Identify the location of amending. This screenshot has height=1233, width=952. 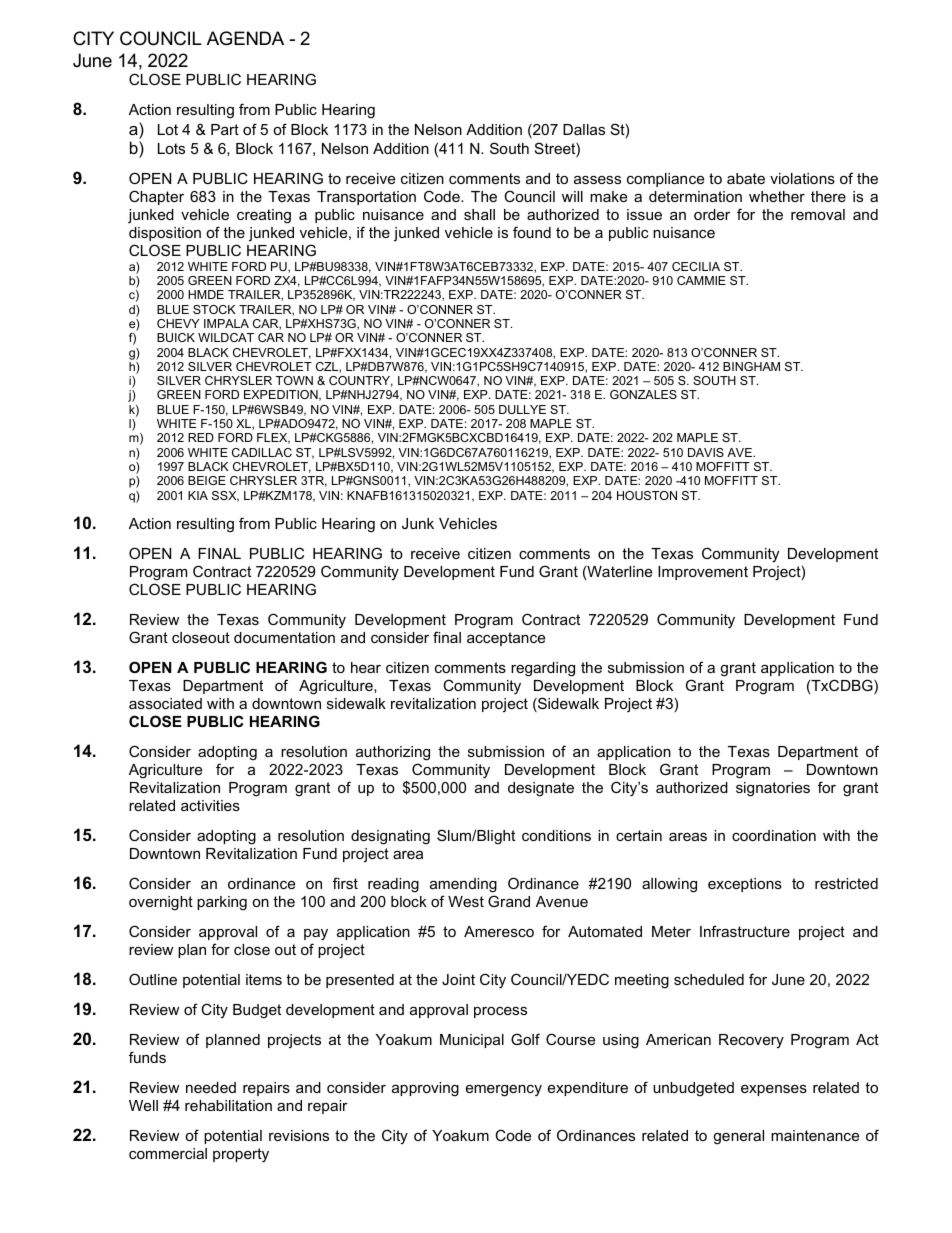
(463, 885).
